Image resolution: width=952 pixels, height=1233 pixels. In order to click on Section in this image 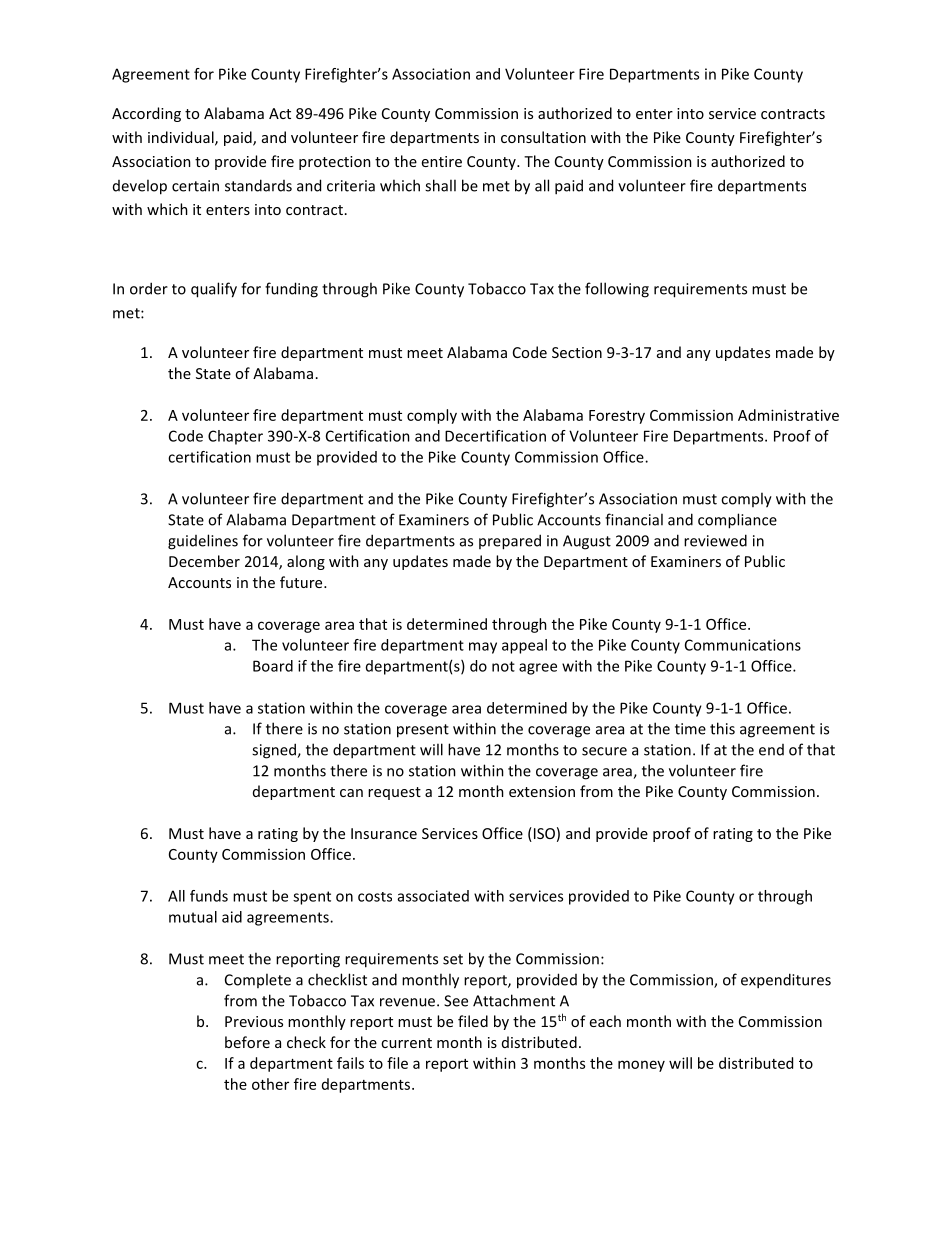, I will do `click(577, 352)`.
